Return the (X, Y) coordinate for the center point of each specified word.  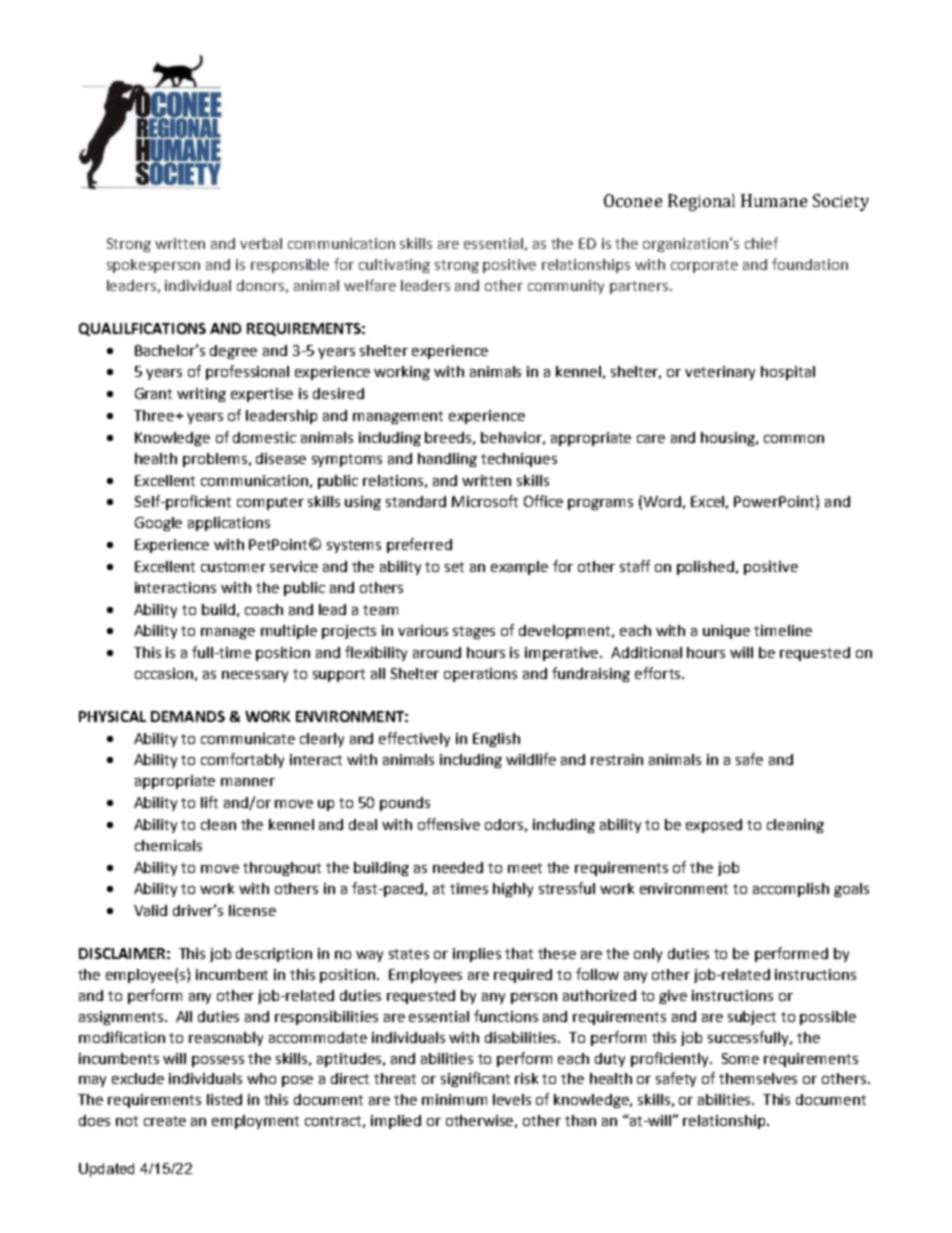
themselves (758, 1078)
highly (513, 890)
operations (480, 675)
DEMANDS (188, 716)
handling (447, 460)
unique (726, 632)
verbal (261, 243)
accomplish (791, 890)
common (794, 439)
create (165, 1121)
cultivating (394, 266)
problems (216, 460)
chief (761, 243)
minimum (454, 1099)
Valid (150, 910)
